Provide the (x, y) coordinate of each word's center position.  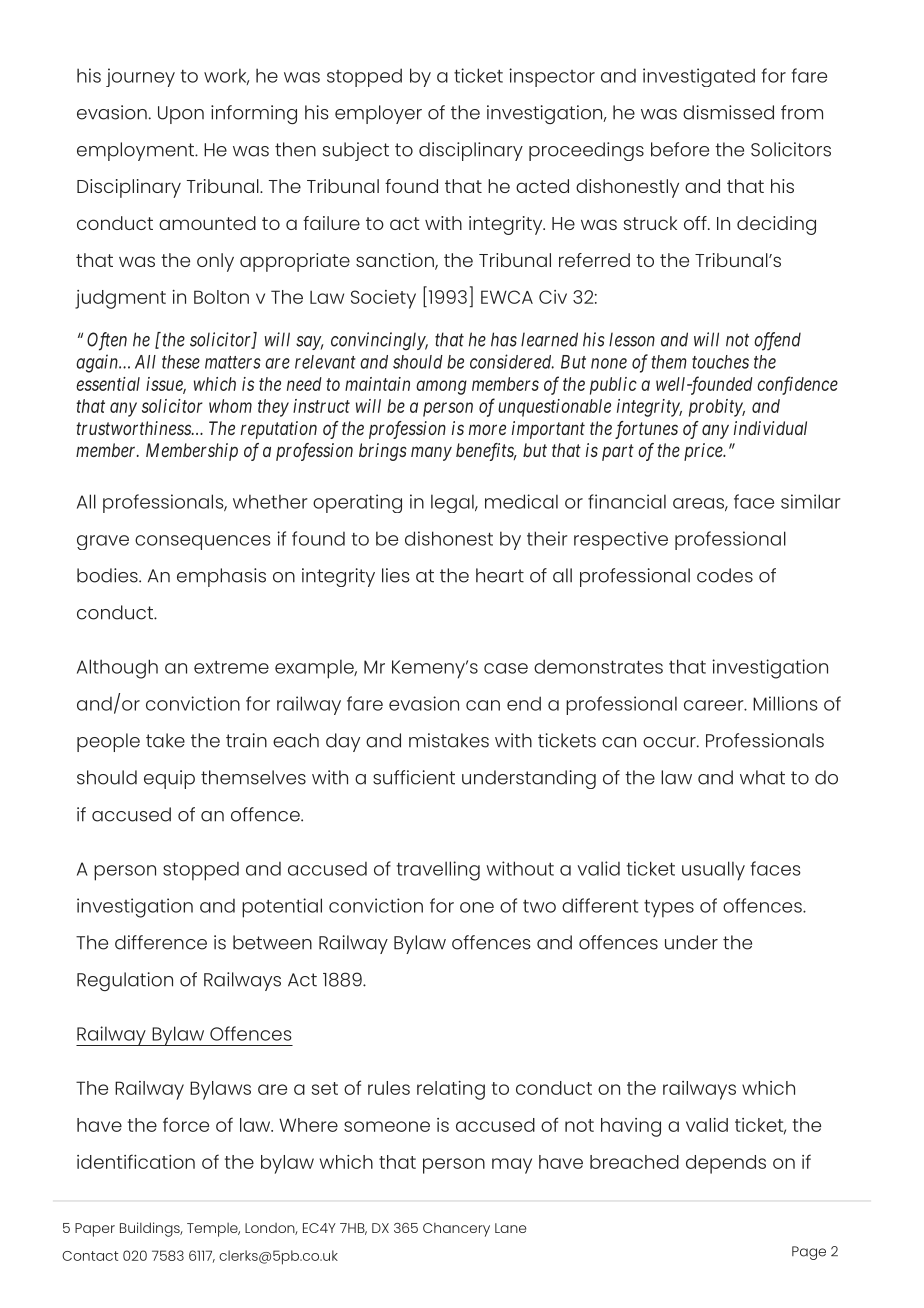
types (669, 908)
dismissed (728, 112)
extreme (231, 667)
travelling (438, 871)
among (441, 387)
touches (720, 362)
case (506, 668)
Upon (181, 115)
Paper (95, 1230)
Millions (785, 703)
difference (161, 942)
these (181, 362)
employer (378, 114)
